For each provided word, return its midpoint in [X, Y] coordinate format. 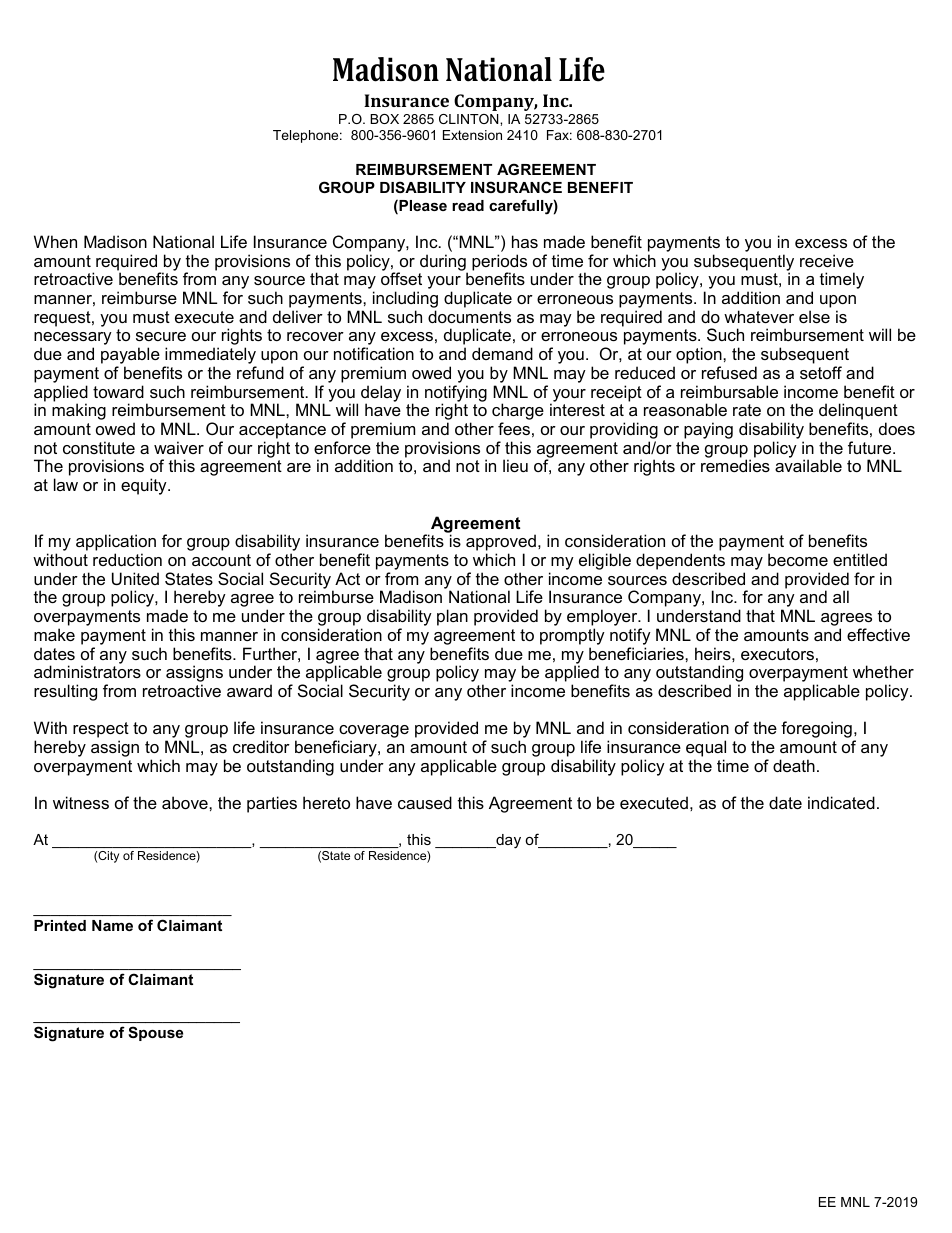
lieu [515, 465]
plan [452, 617]
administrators [87, 671]
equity [145, 486]
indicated [841, 802]
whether [883, 671]
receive [827, 260]
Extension [472, 135]
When [55, 241]
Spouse [155, 1033]
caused [425, 802]
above [186, 802]
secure [161, 336]
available [808, 465]
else [814, 316]
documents [469, 316]
